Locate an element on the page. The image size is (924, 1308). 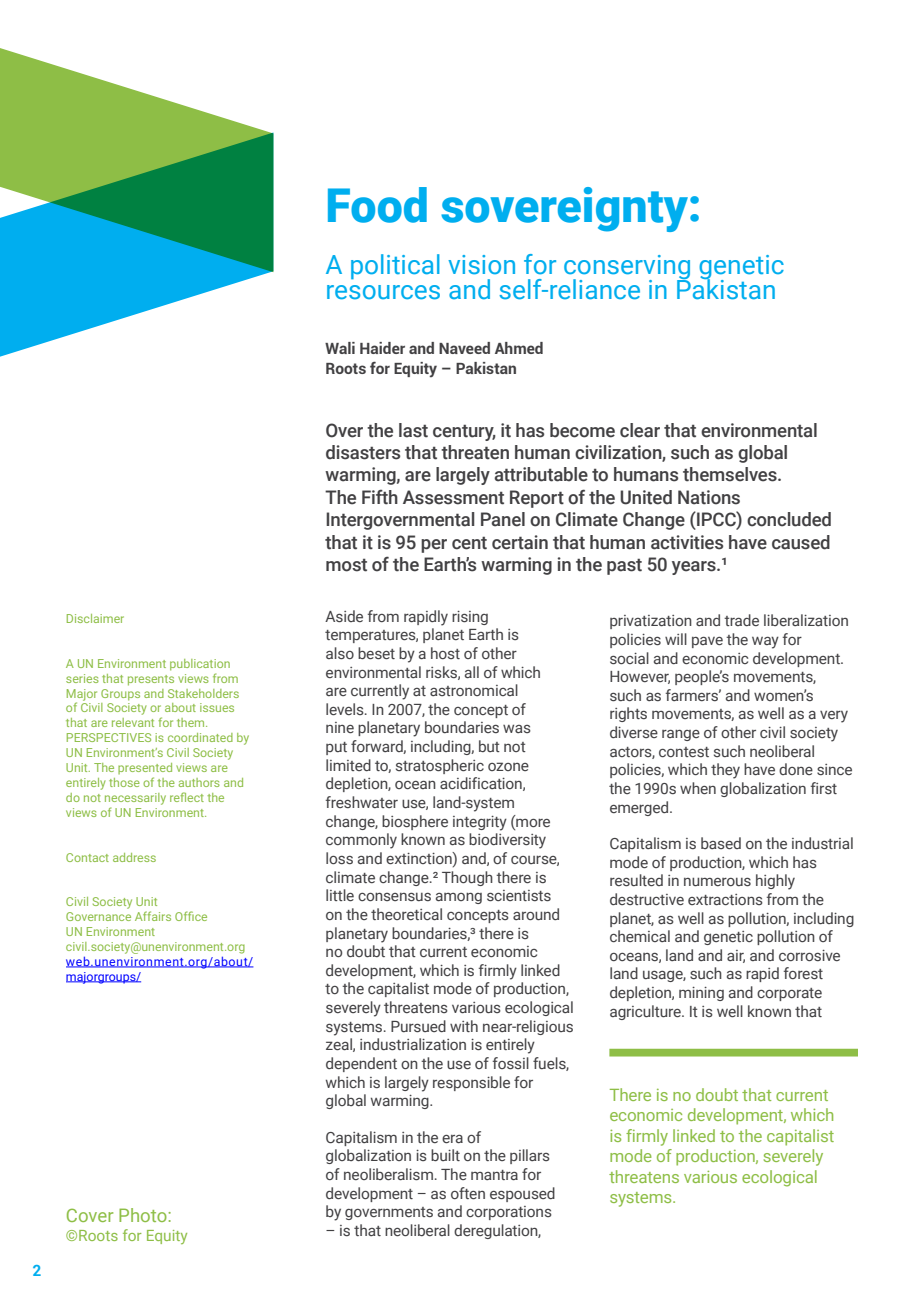
astronomical is located at coordinates (474, 690).
